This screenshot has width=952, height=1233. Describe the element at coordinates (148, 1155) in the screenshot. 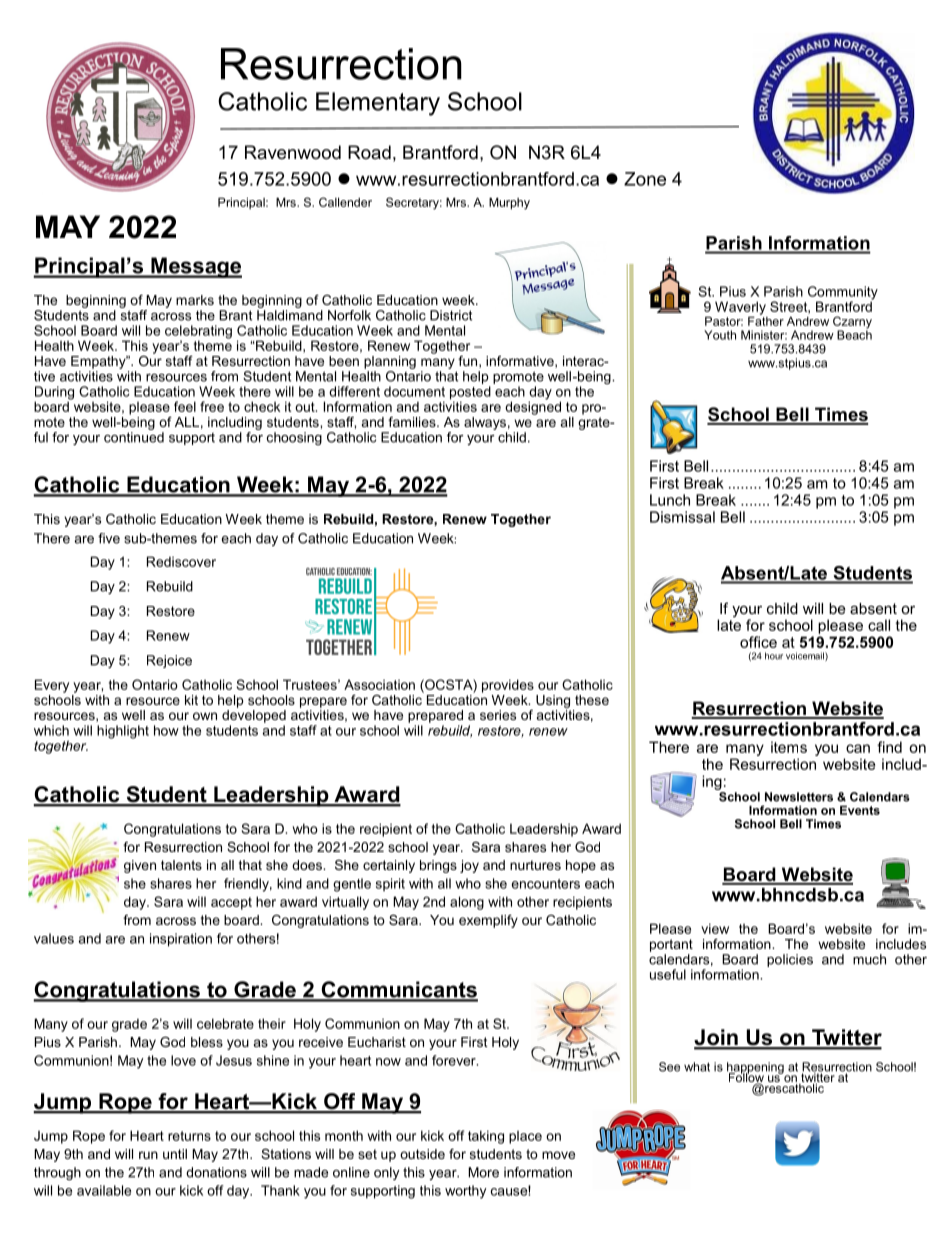

I see `run` at that location.
